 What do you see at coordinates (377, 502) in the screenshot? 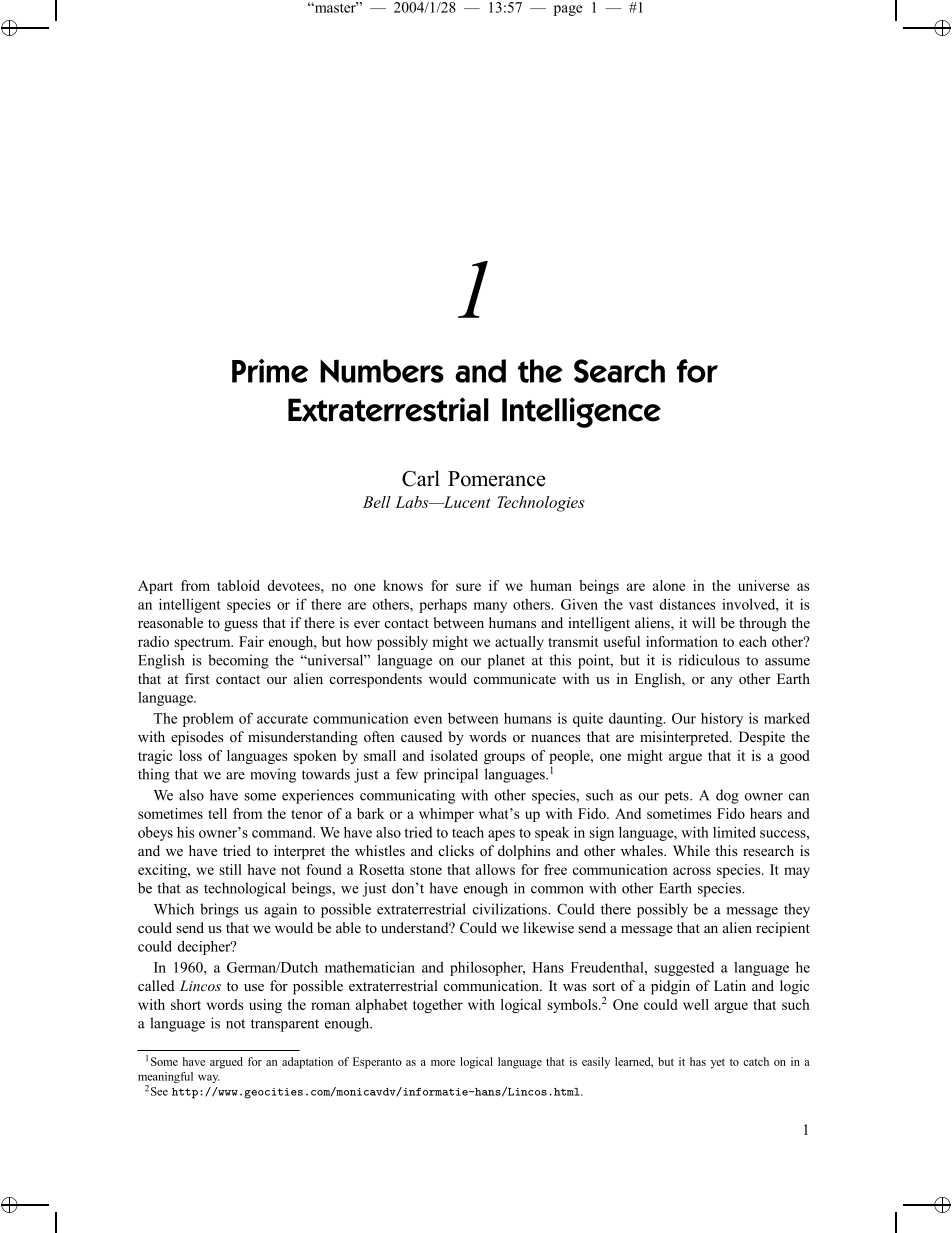
I see `Bell` at bounding box center [377, 502].
